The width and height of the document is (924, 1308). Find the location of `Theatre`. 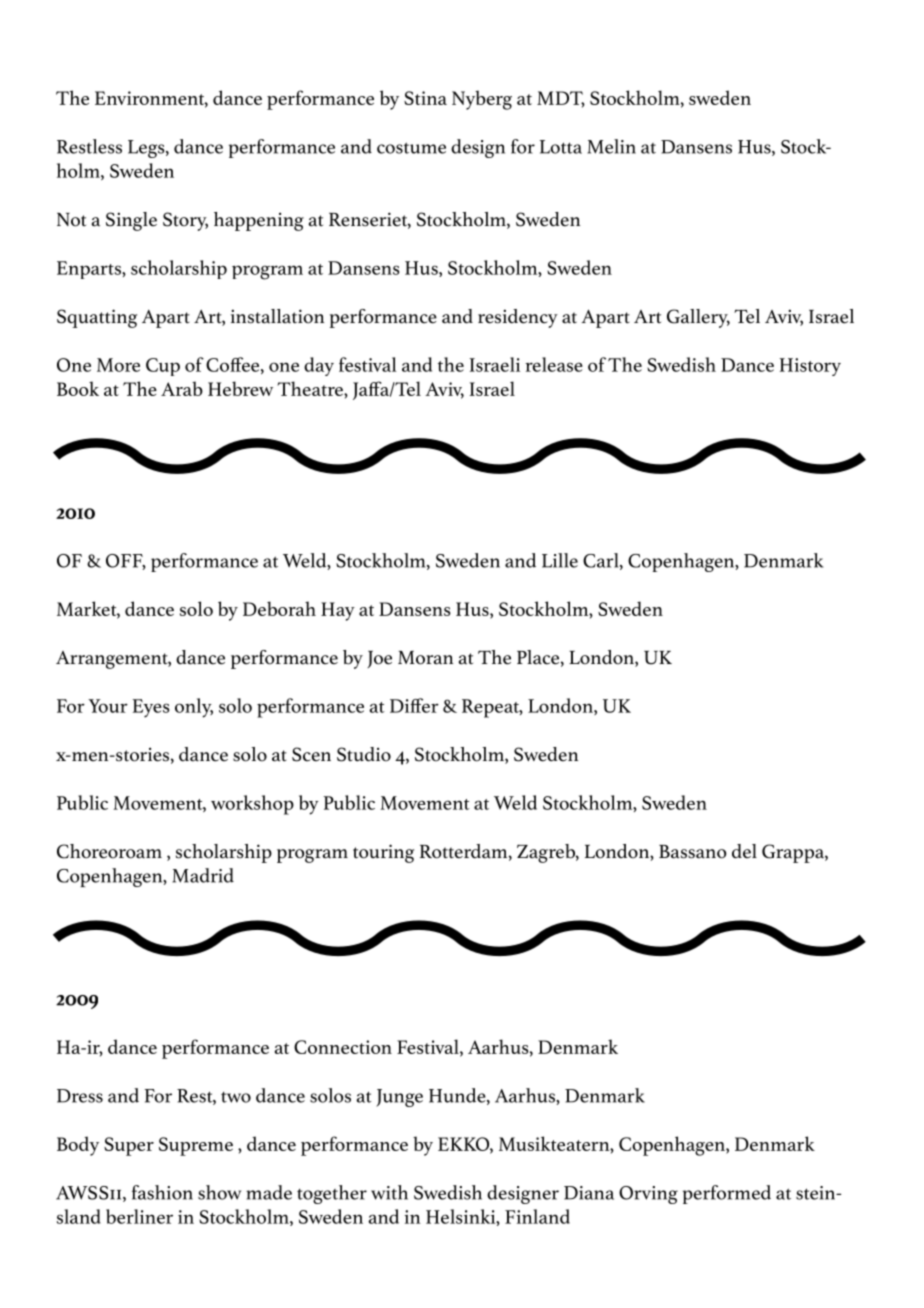

Theatre is located at coordinates (311, 388).
